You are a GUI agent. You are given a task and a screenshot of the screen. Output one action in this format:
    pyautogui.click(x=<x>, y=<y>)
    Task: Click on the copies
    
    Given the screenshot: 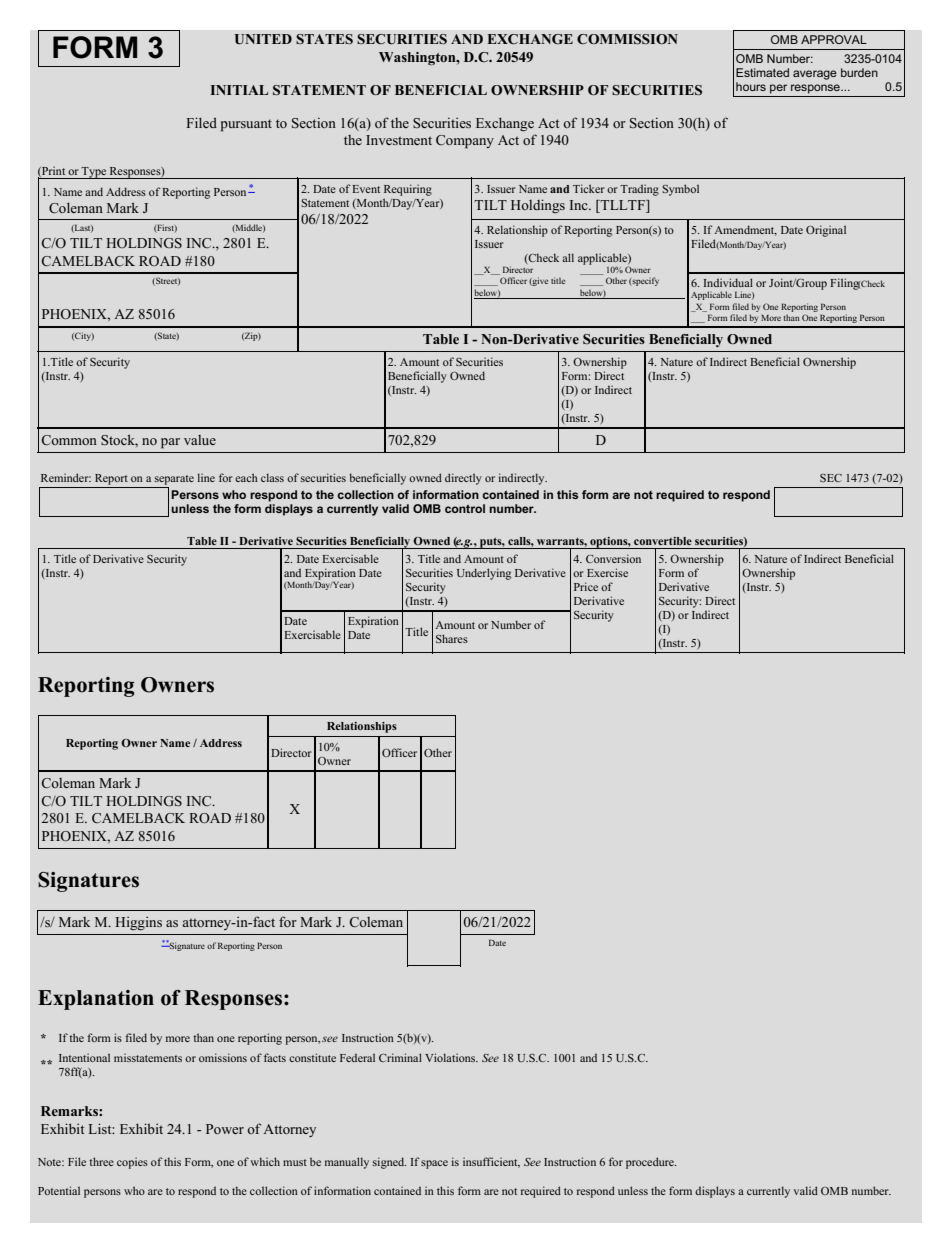 What is the action you would take?
    pyautogui.click(x=132, y=1163)
